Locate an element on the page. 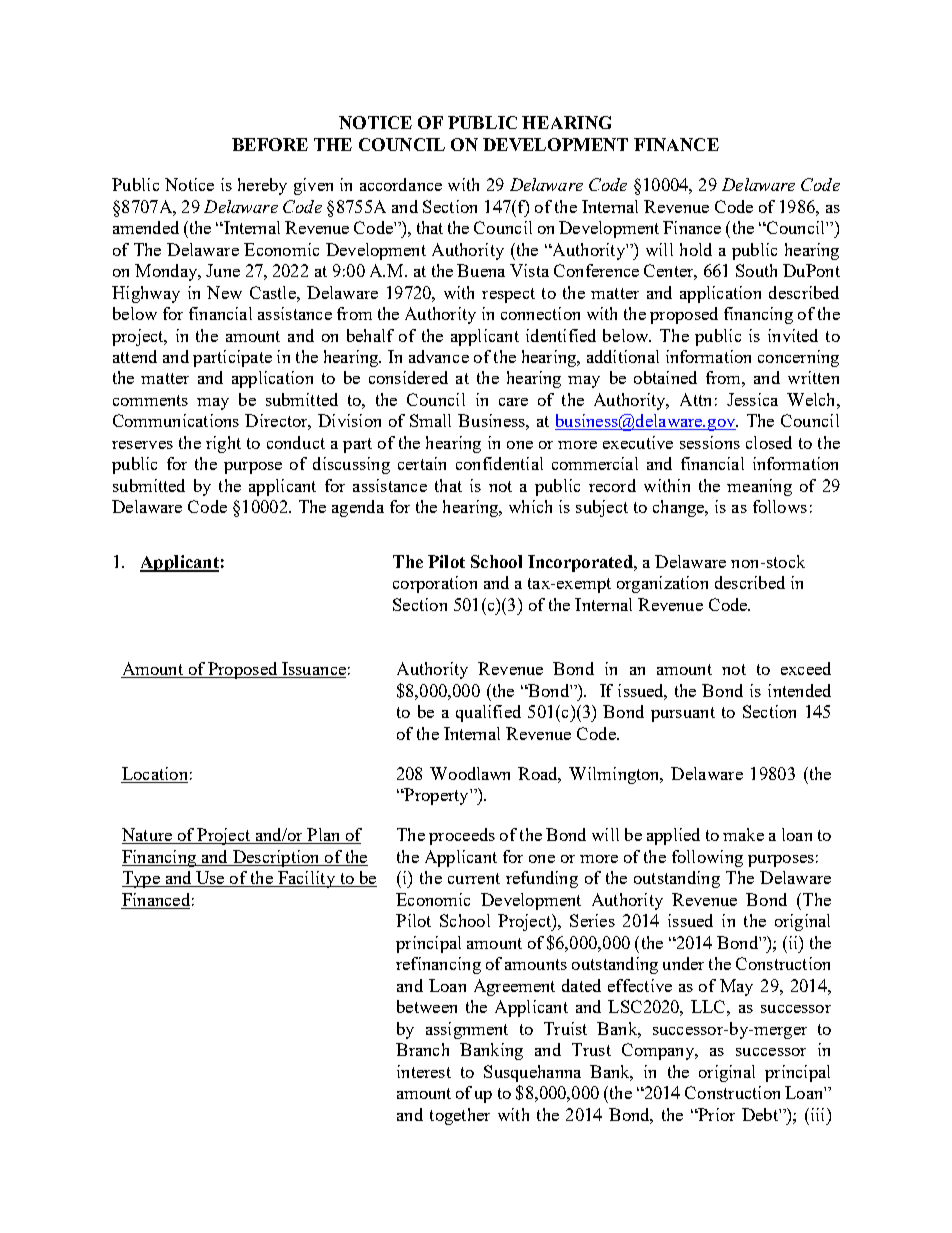 Image resolution: width=952 pixels, height=1233 pixels. Use is located at coordinates (210, 879).
